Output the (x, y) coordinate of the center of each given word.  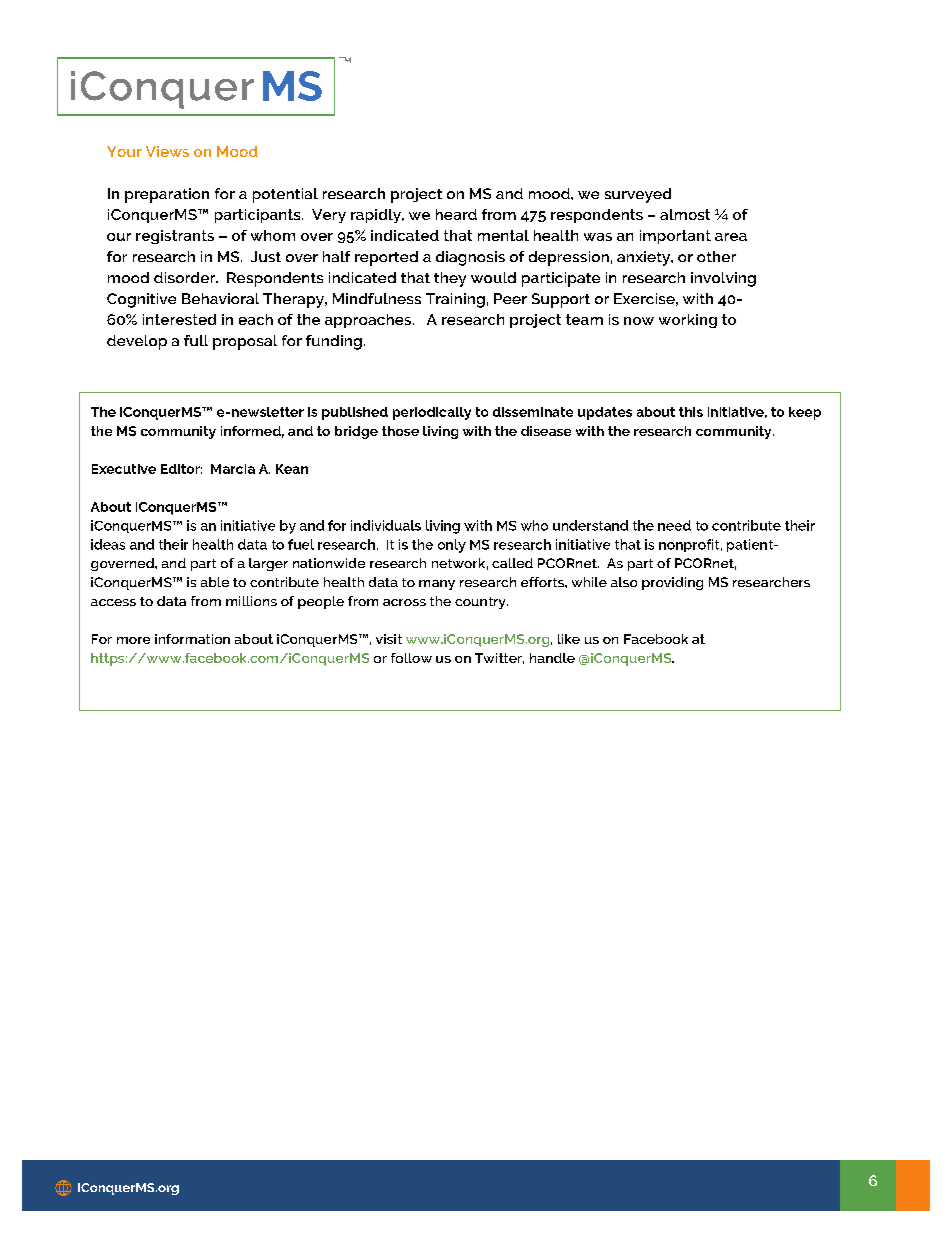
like (569, 639)
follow (411, 658)
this (691, 412)
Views (167, 151)
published (355, 413)
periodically (432, 413)
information (192, 639)
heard (456, 214)
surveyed (638, 195)
